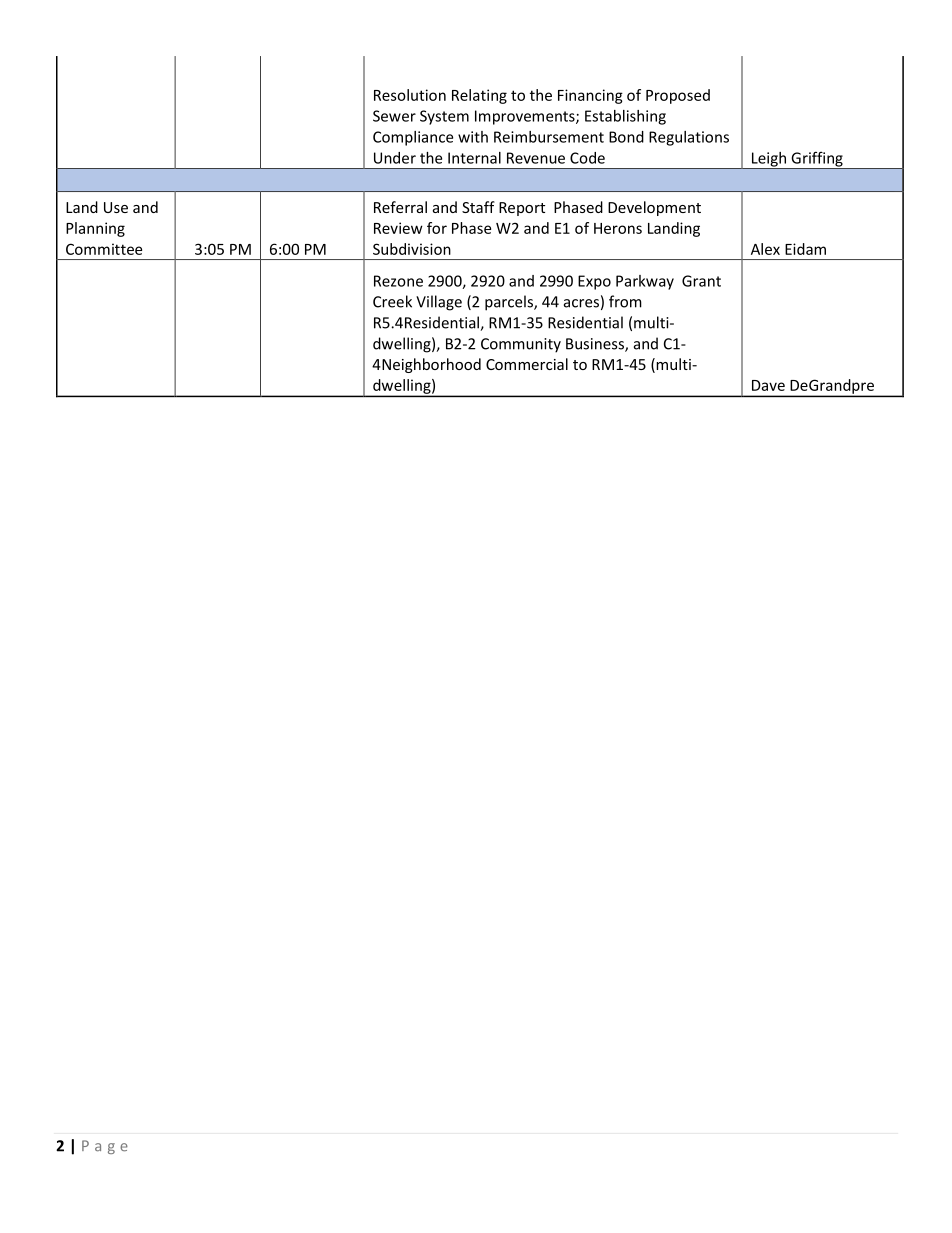  Describe the element at coordinates (105, 1147) in the screenshot. I see `Page` at that location.
